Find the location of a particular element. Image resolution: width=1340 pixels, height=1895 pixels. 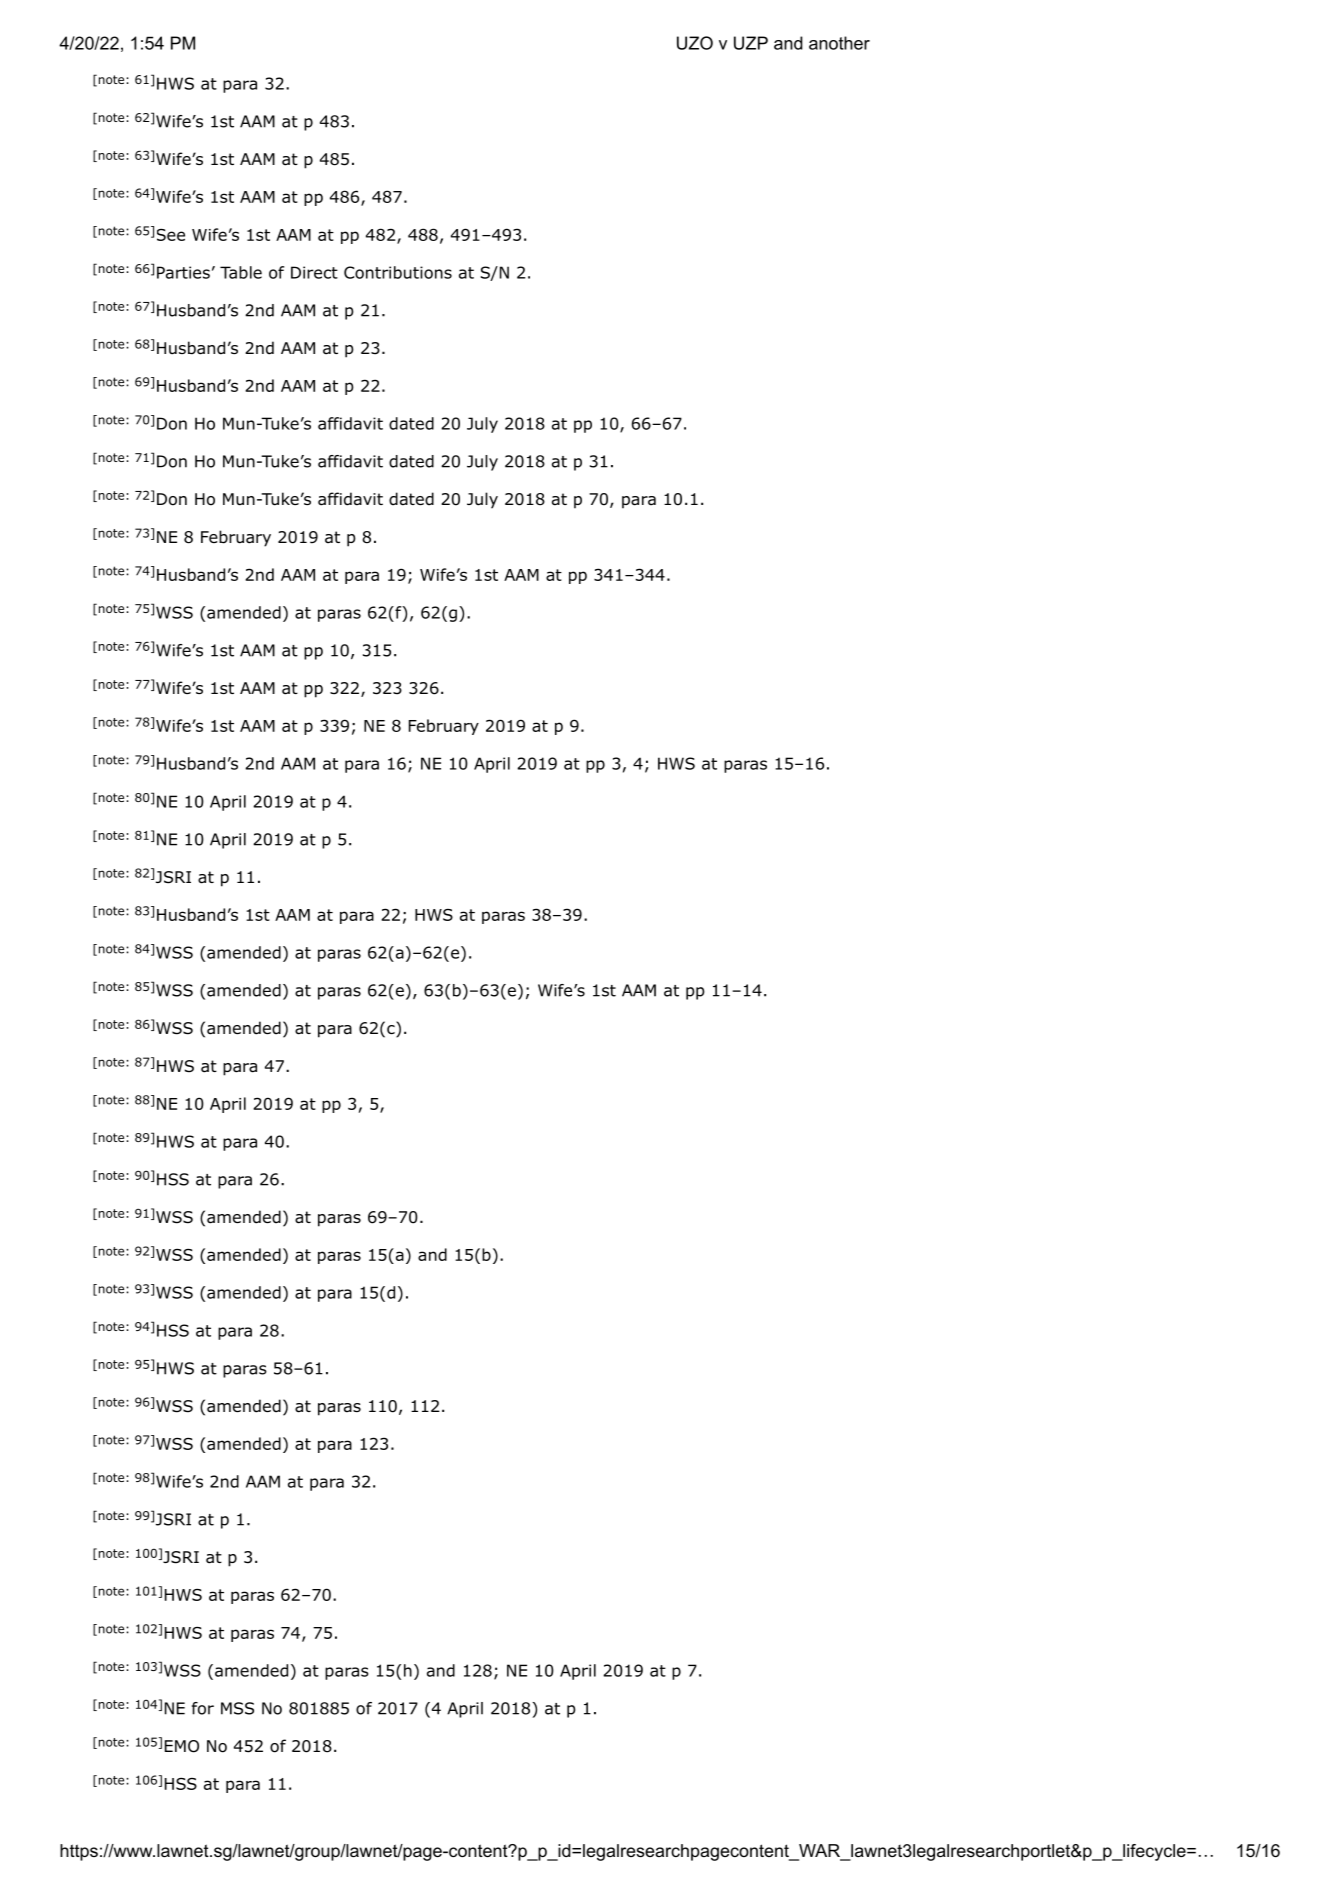

See is located at coordinates (171, 235).
